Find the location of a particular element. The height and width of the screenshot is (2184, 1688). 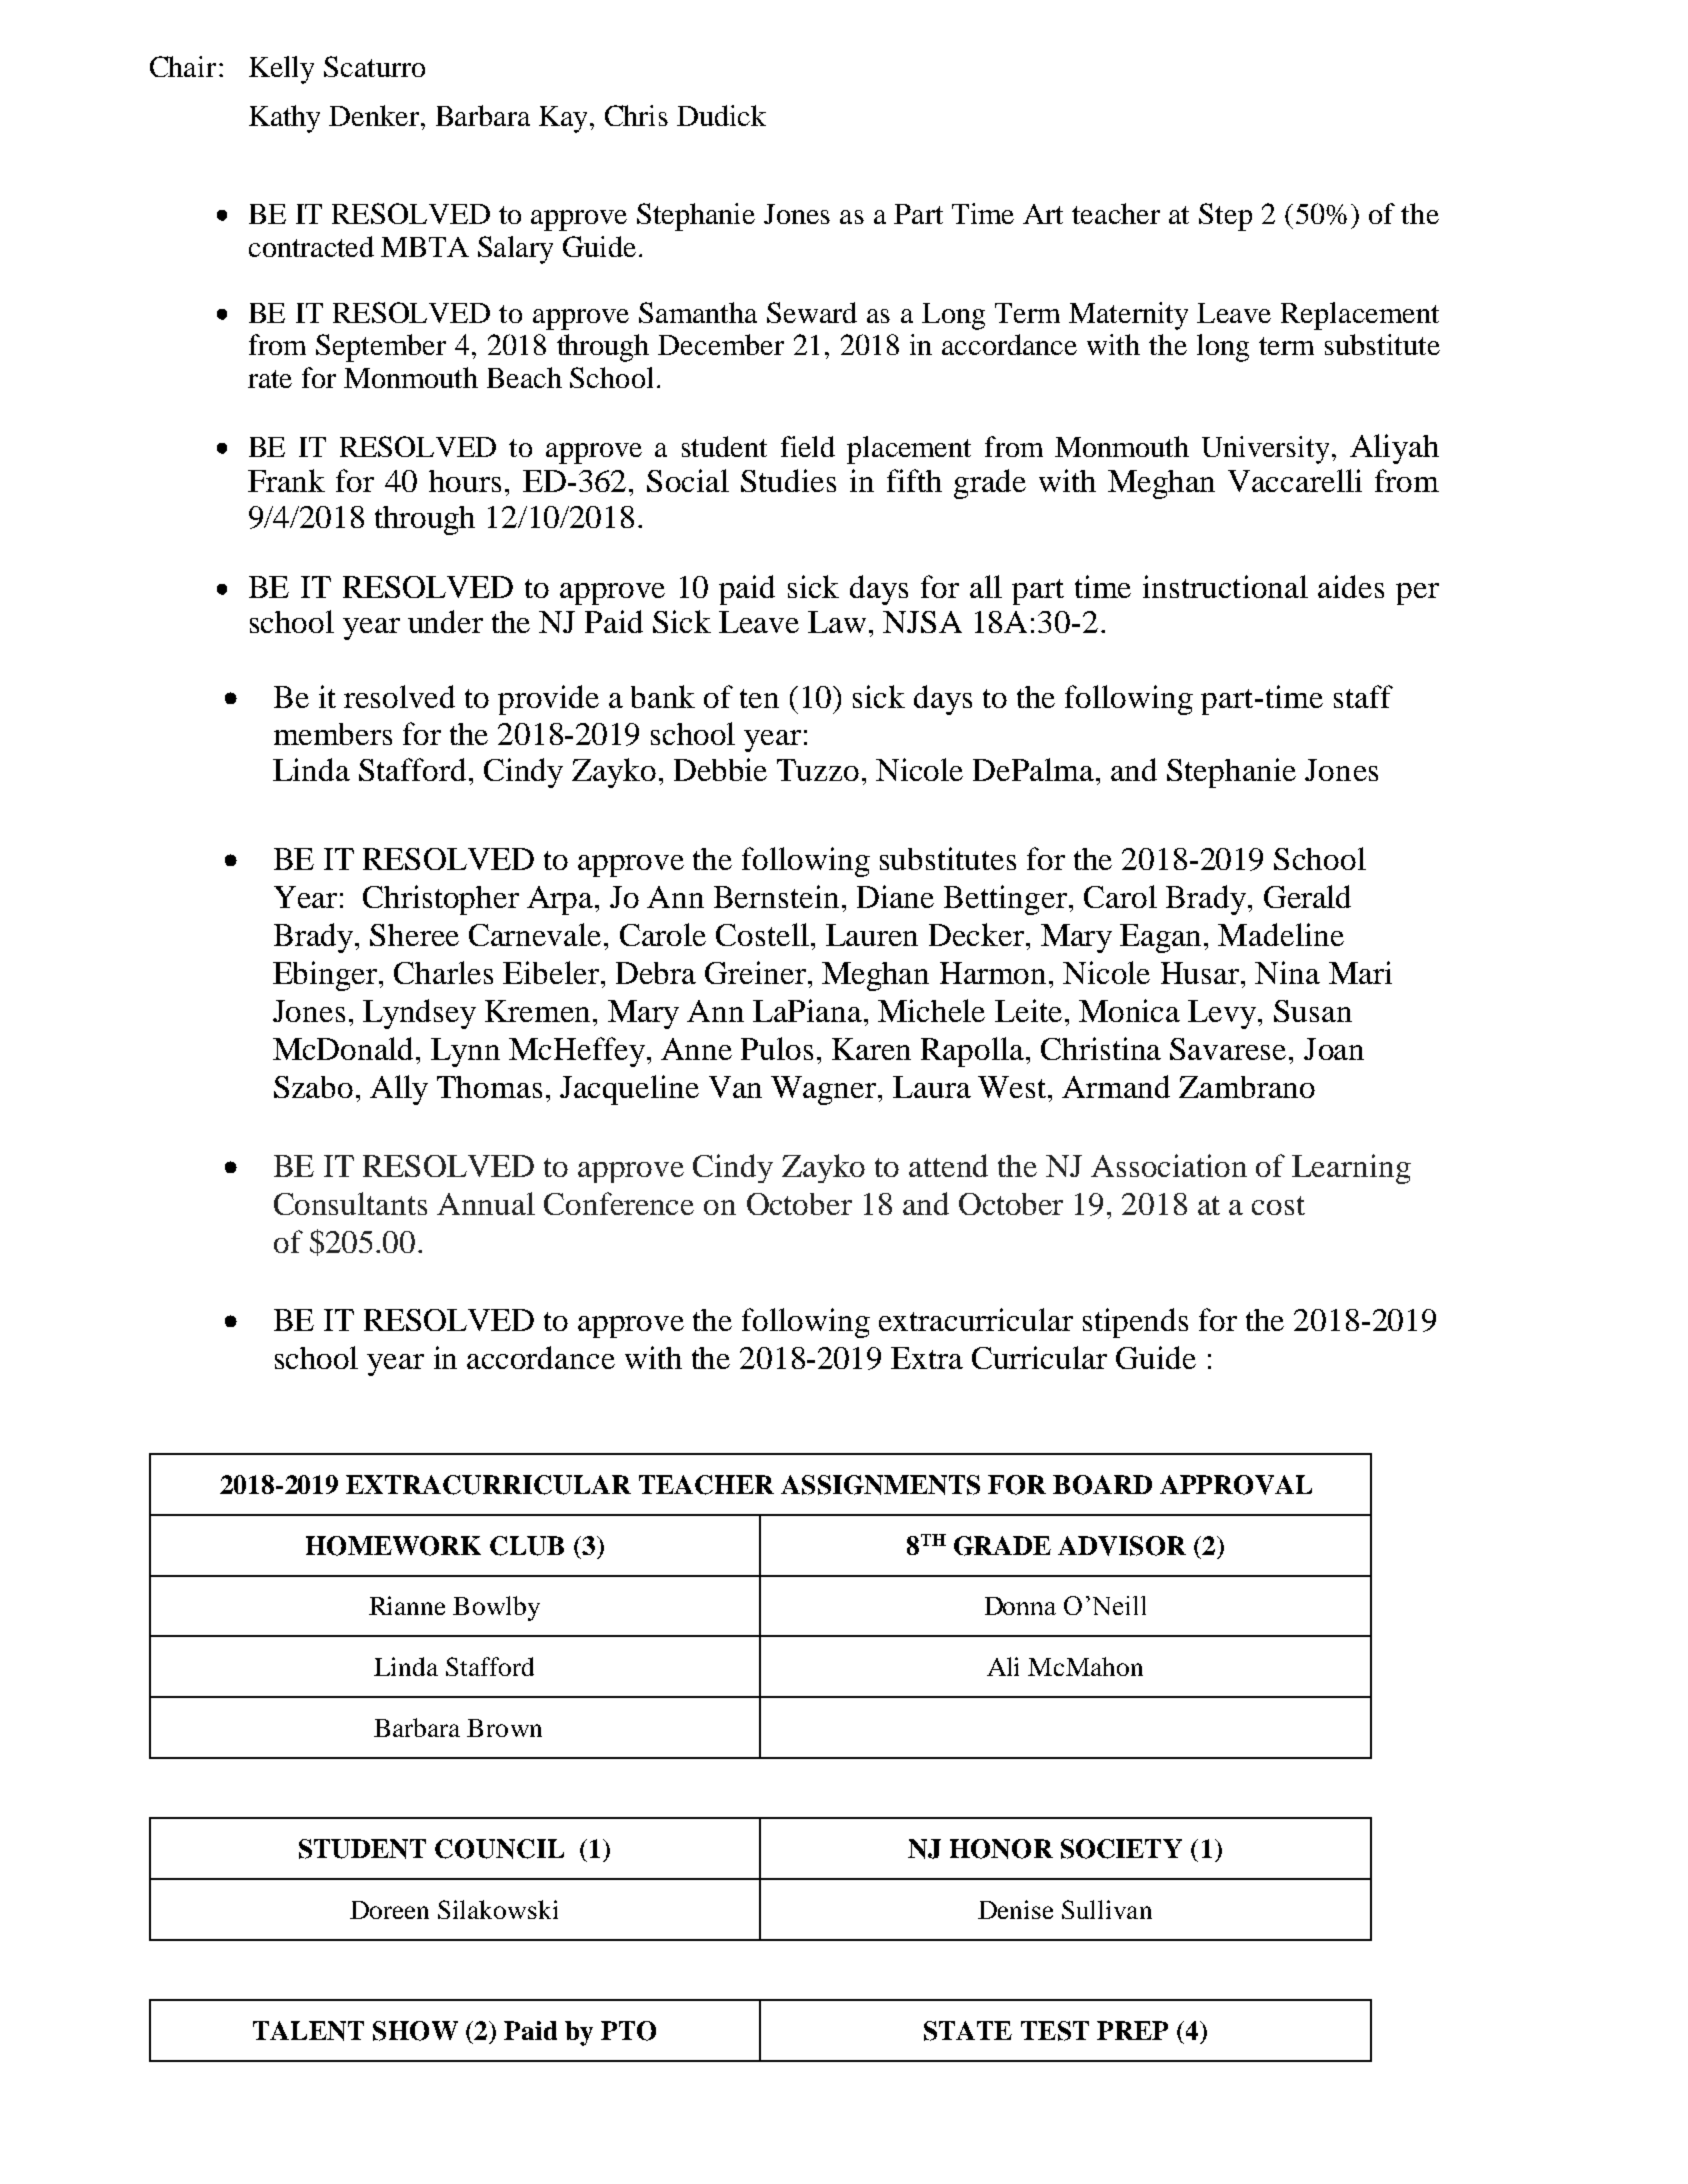

Maternity is located at coordinates (1128, 316).
